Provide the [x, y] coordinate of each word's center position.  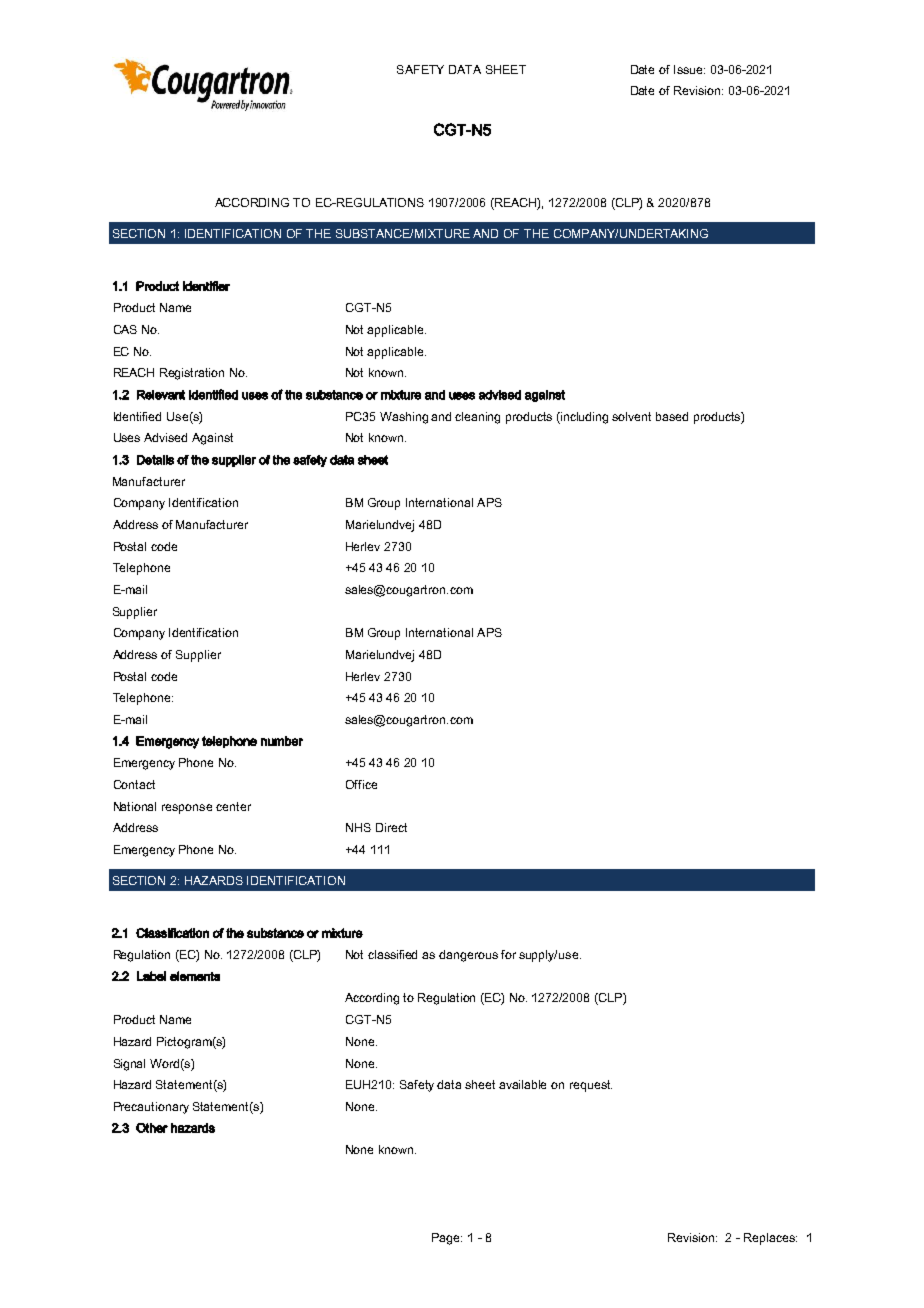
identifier [206, 286]
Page [447, 1239]
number [282, 741]
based [672, 416]
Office [361, 784]
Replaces [770, 1239]
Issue [689, 69]
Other [152, 1128]
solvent [631, 416]
